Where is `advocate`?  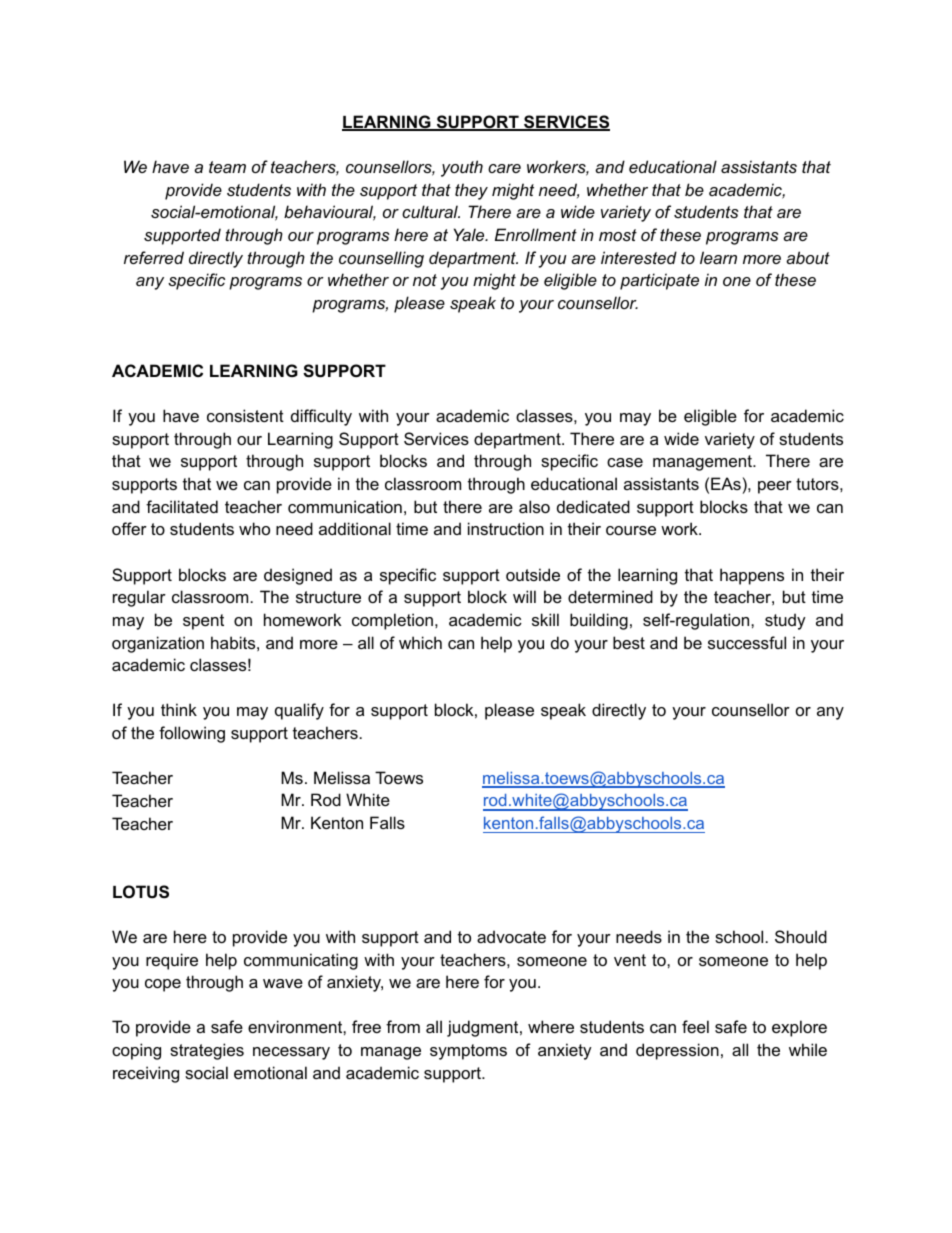
advocate is located at coordinates (511, 936).
